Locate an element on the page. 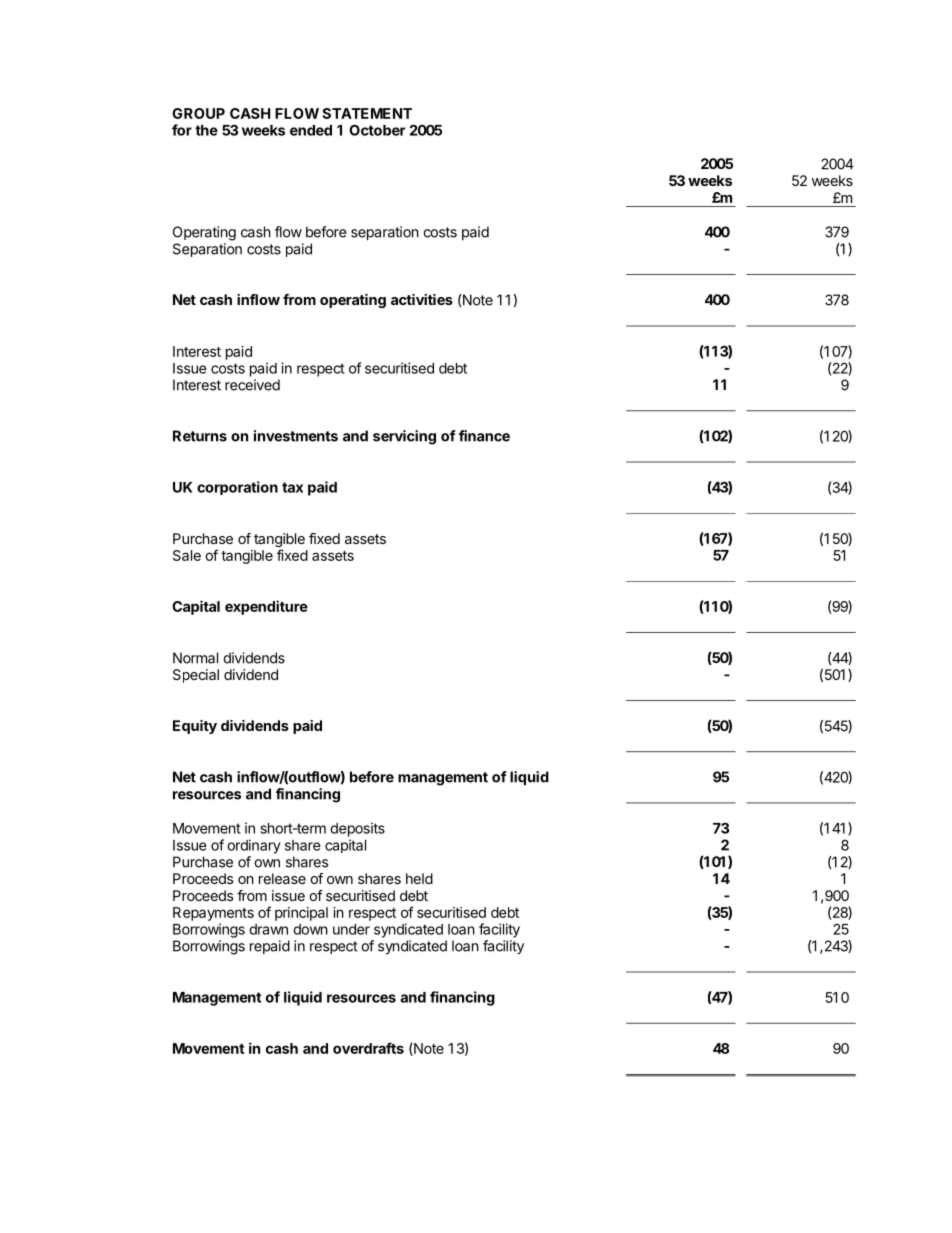 The height and width of the document is (1233, 952). the is located at coordinates (206, 130).
